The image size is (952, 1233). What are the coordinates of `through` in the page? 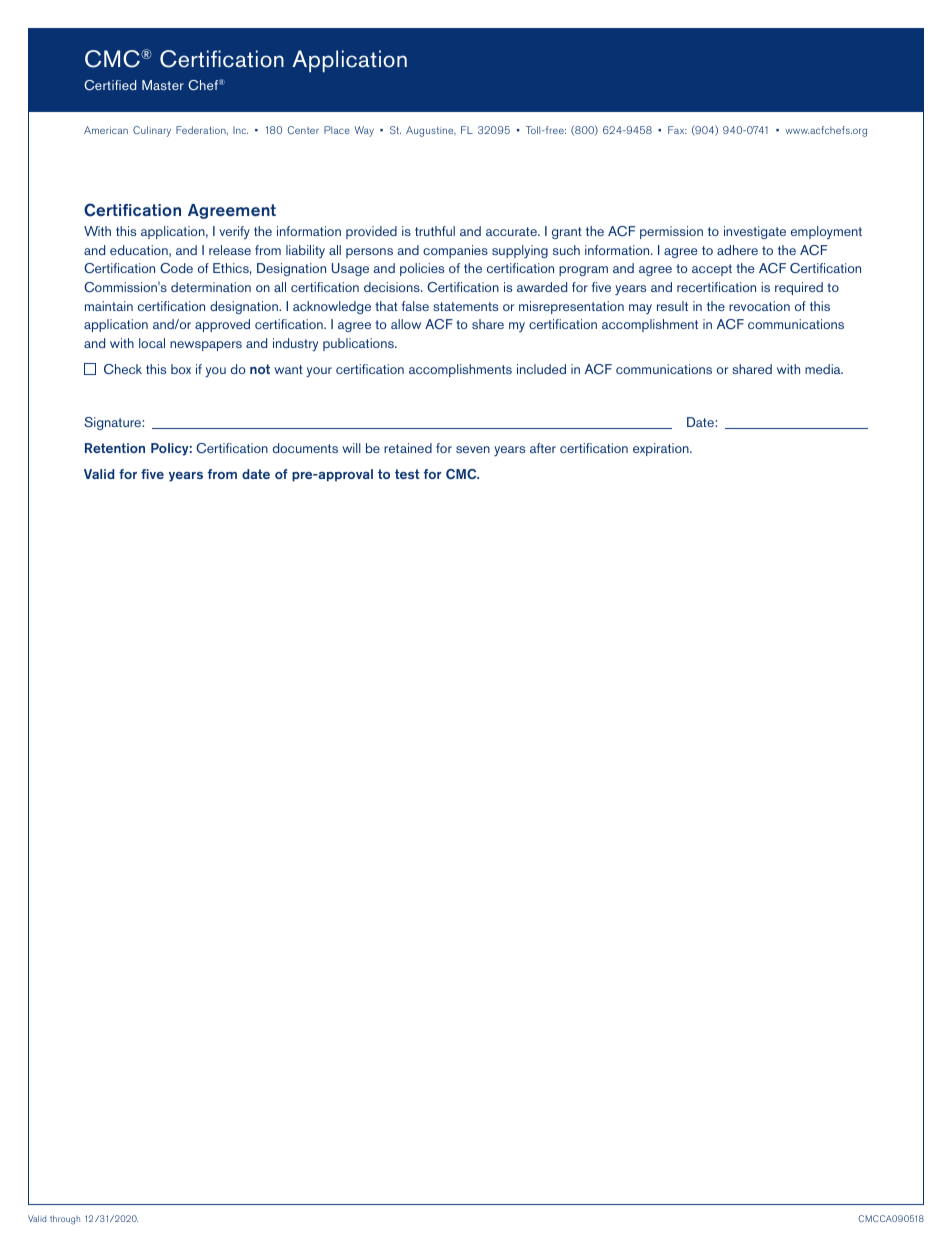 It's located at (65, 1219).
